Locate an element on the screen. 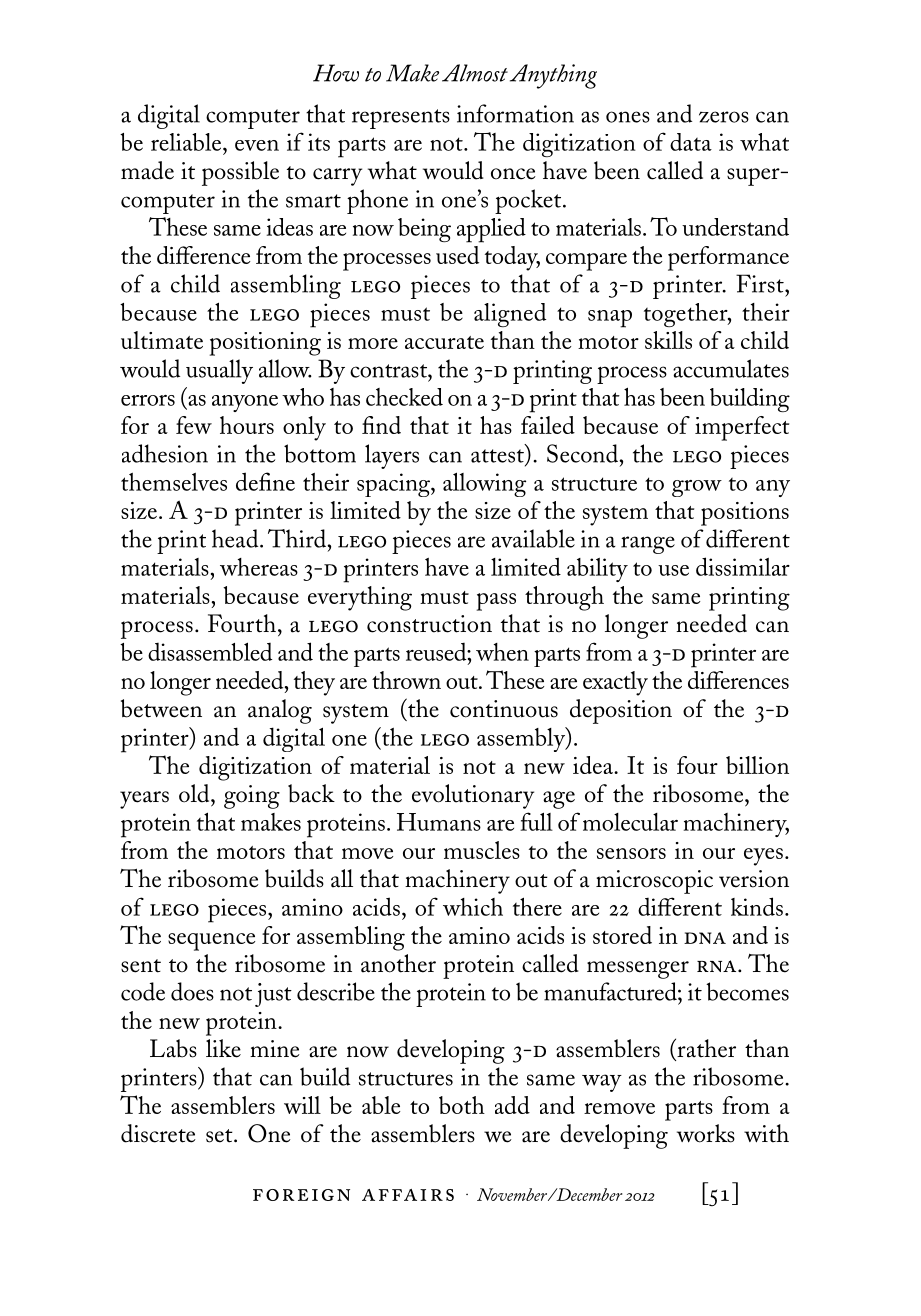 This screenshot has width=921, height=1316. affairs is located at coordinates (408, 1195).
